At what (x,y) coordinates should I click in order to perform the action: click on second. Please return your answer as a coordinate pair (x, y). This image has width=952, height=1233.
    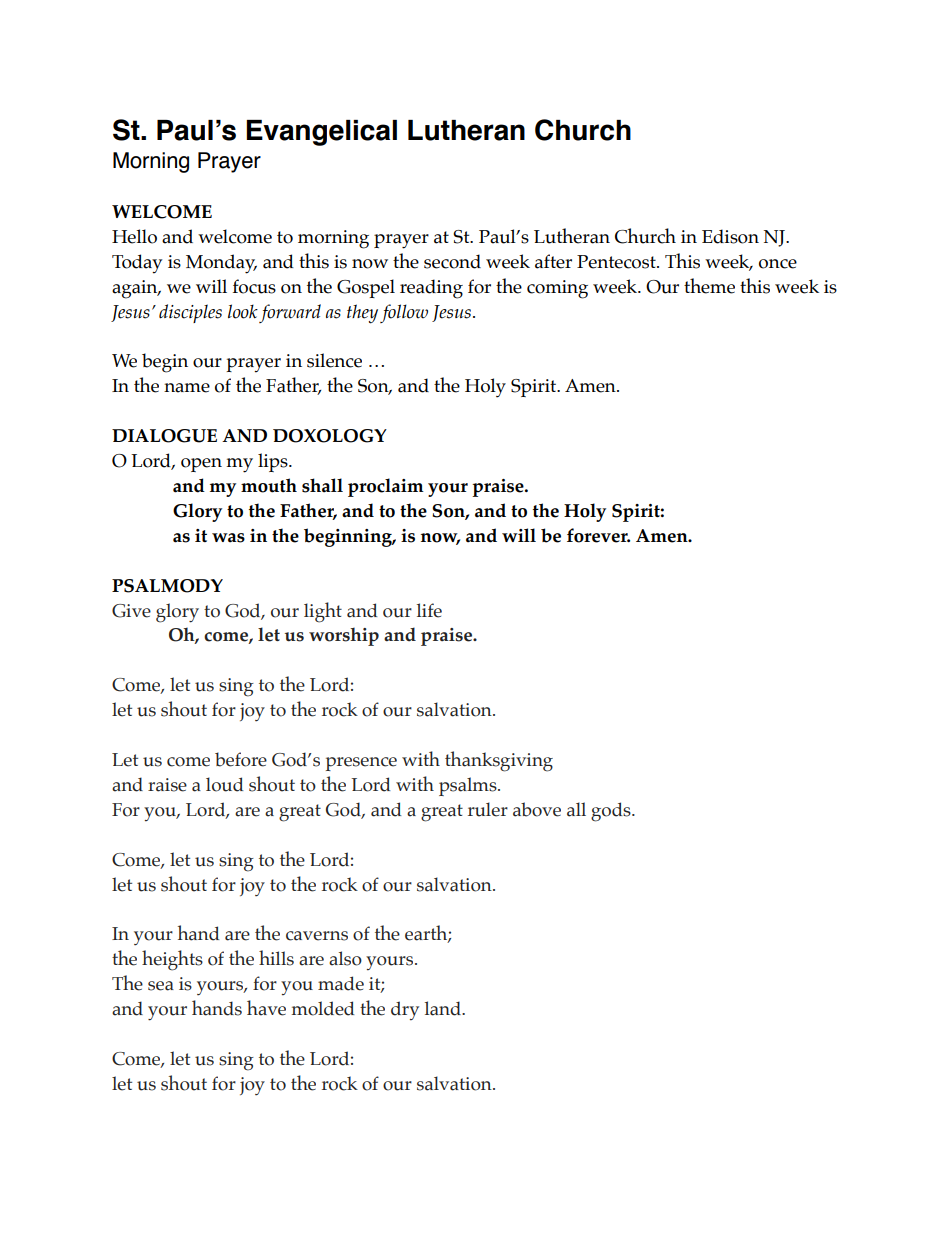
    Looking at the image, I should click on (452, 261).
